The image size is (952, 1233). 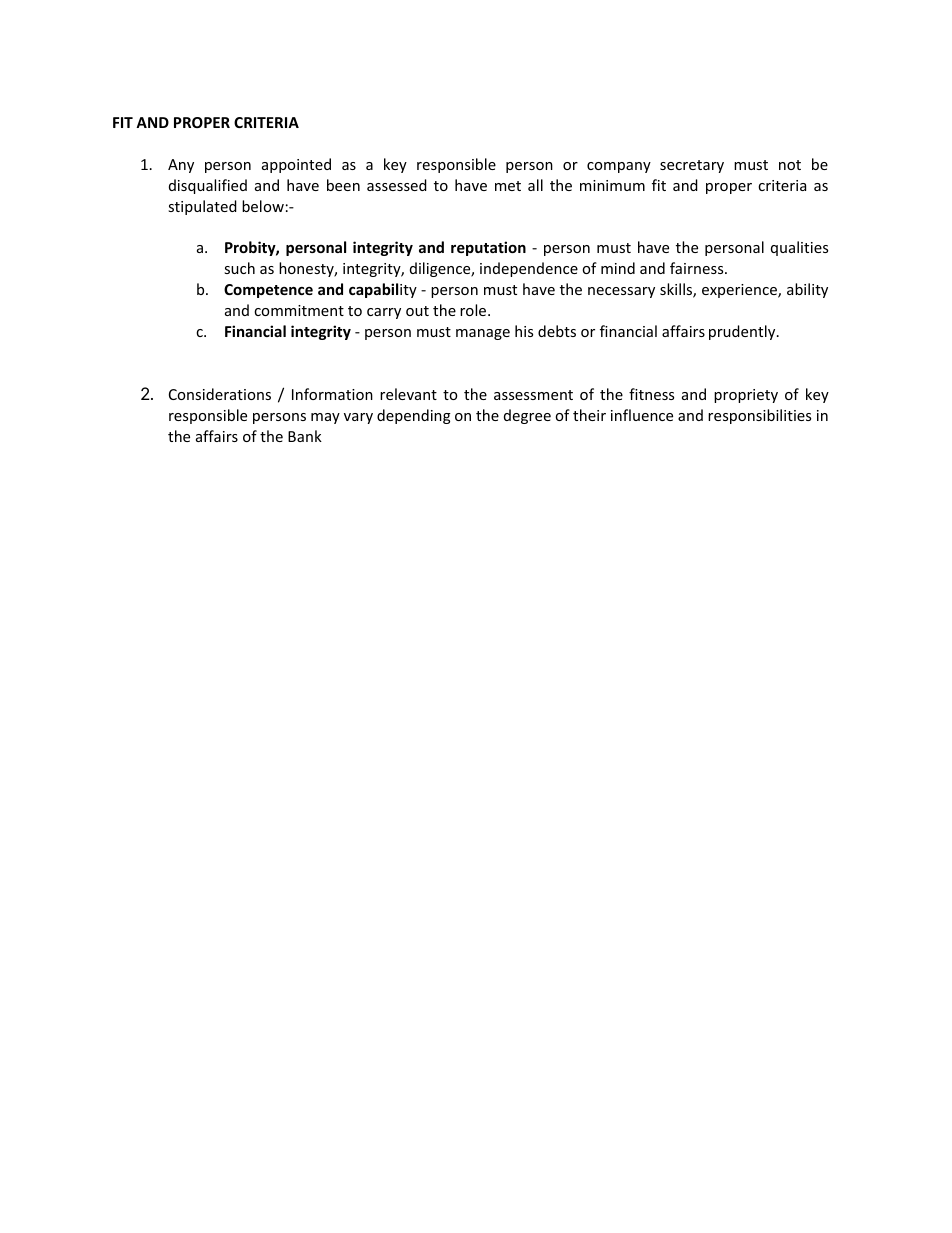 I want to click on Bank, so click(x=305, y=436).
